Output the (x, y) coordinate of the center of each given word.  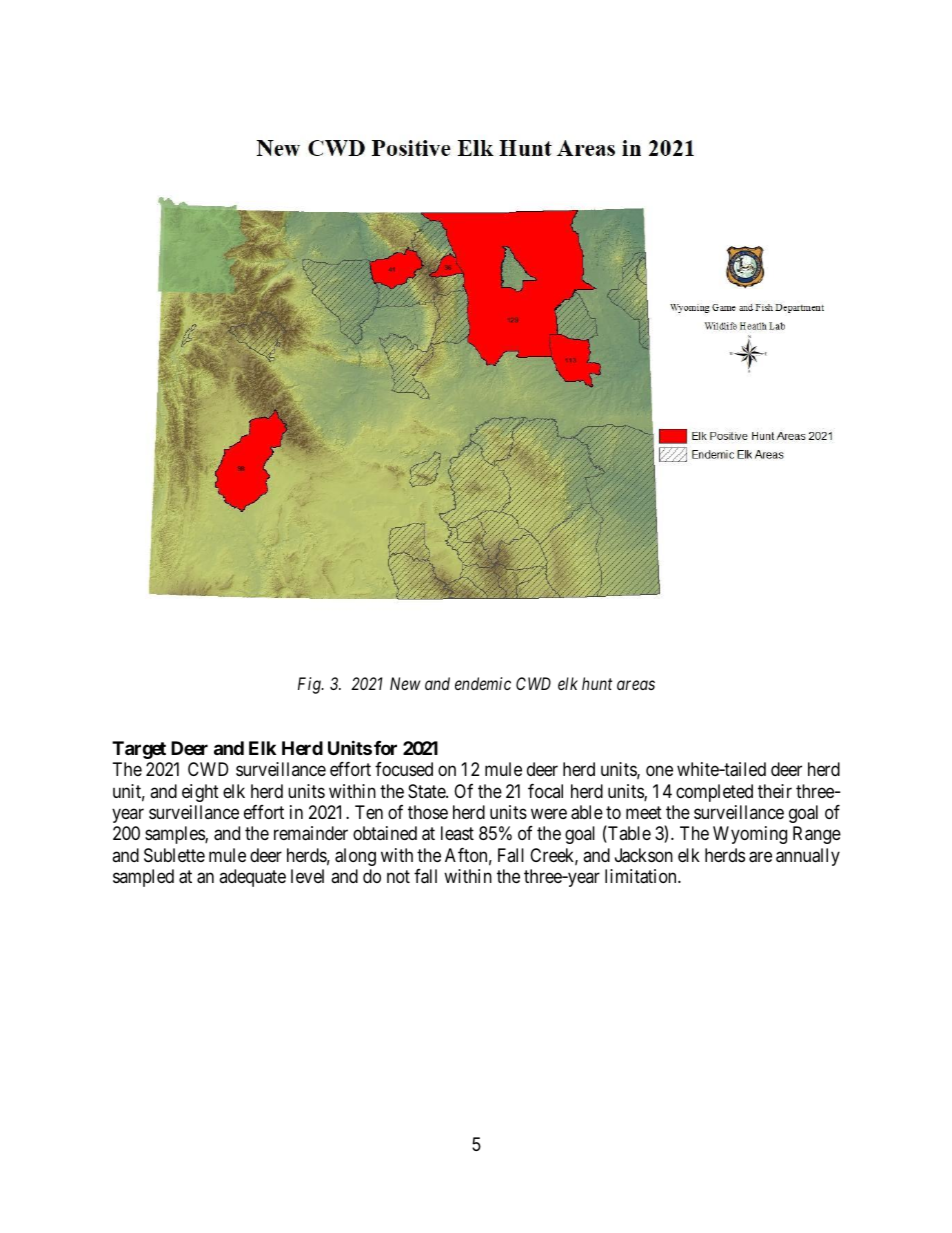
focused (404, 769)
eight (200, 793)
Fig (310, 685)
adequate (252, 878)
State (427, 791)
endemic (483, 683)
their (775, 791)
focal (545, 791)
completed (714, 793)
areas (636, 685)
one (659, 770)
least (457, 833)
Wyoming (750, 835)
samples (175, 835)
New (405, 683)
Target (139, 750)
